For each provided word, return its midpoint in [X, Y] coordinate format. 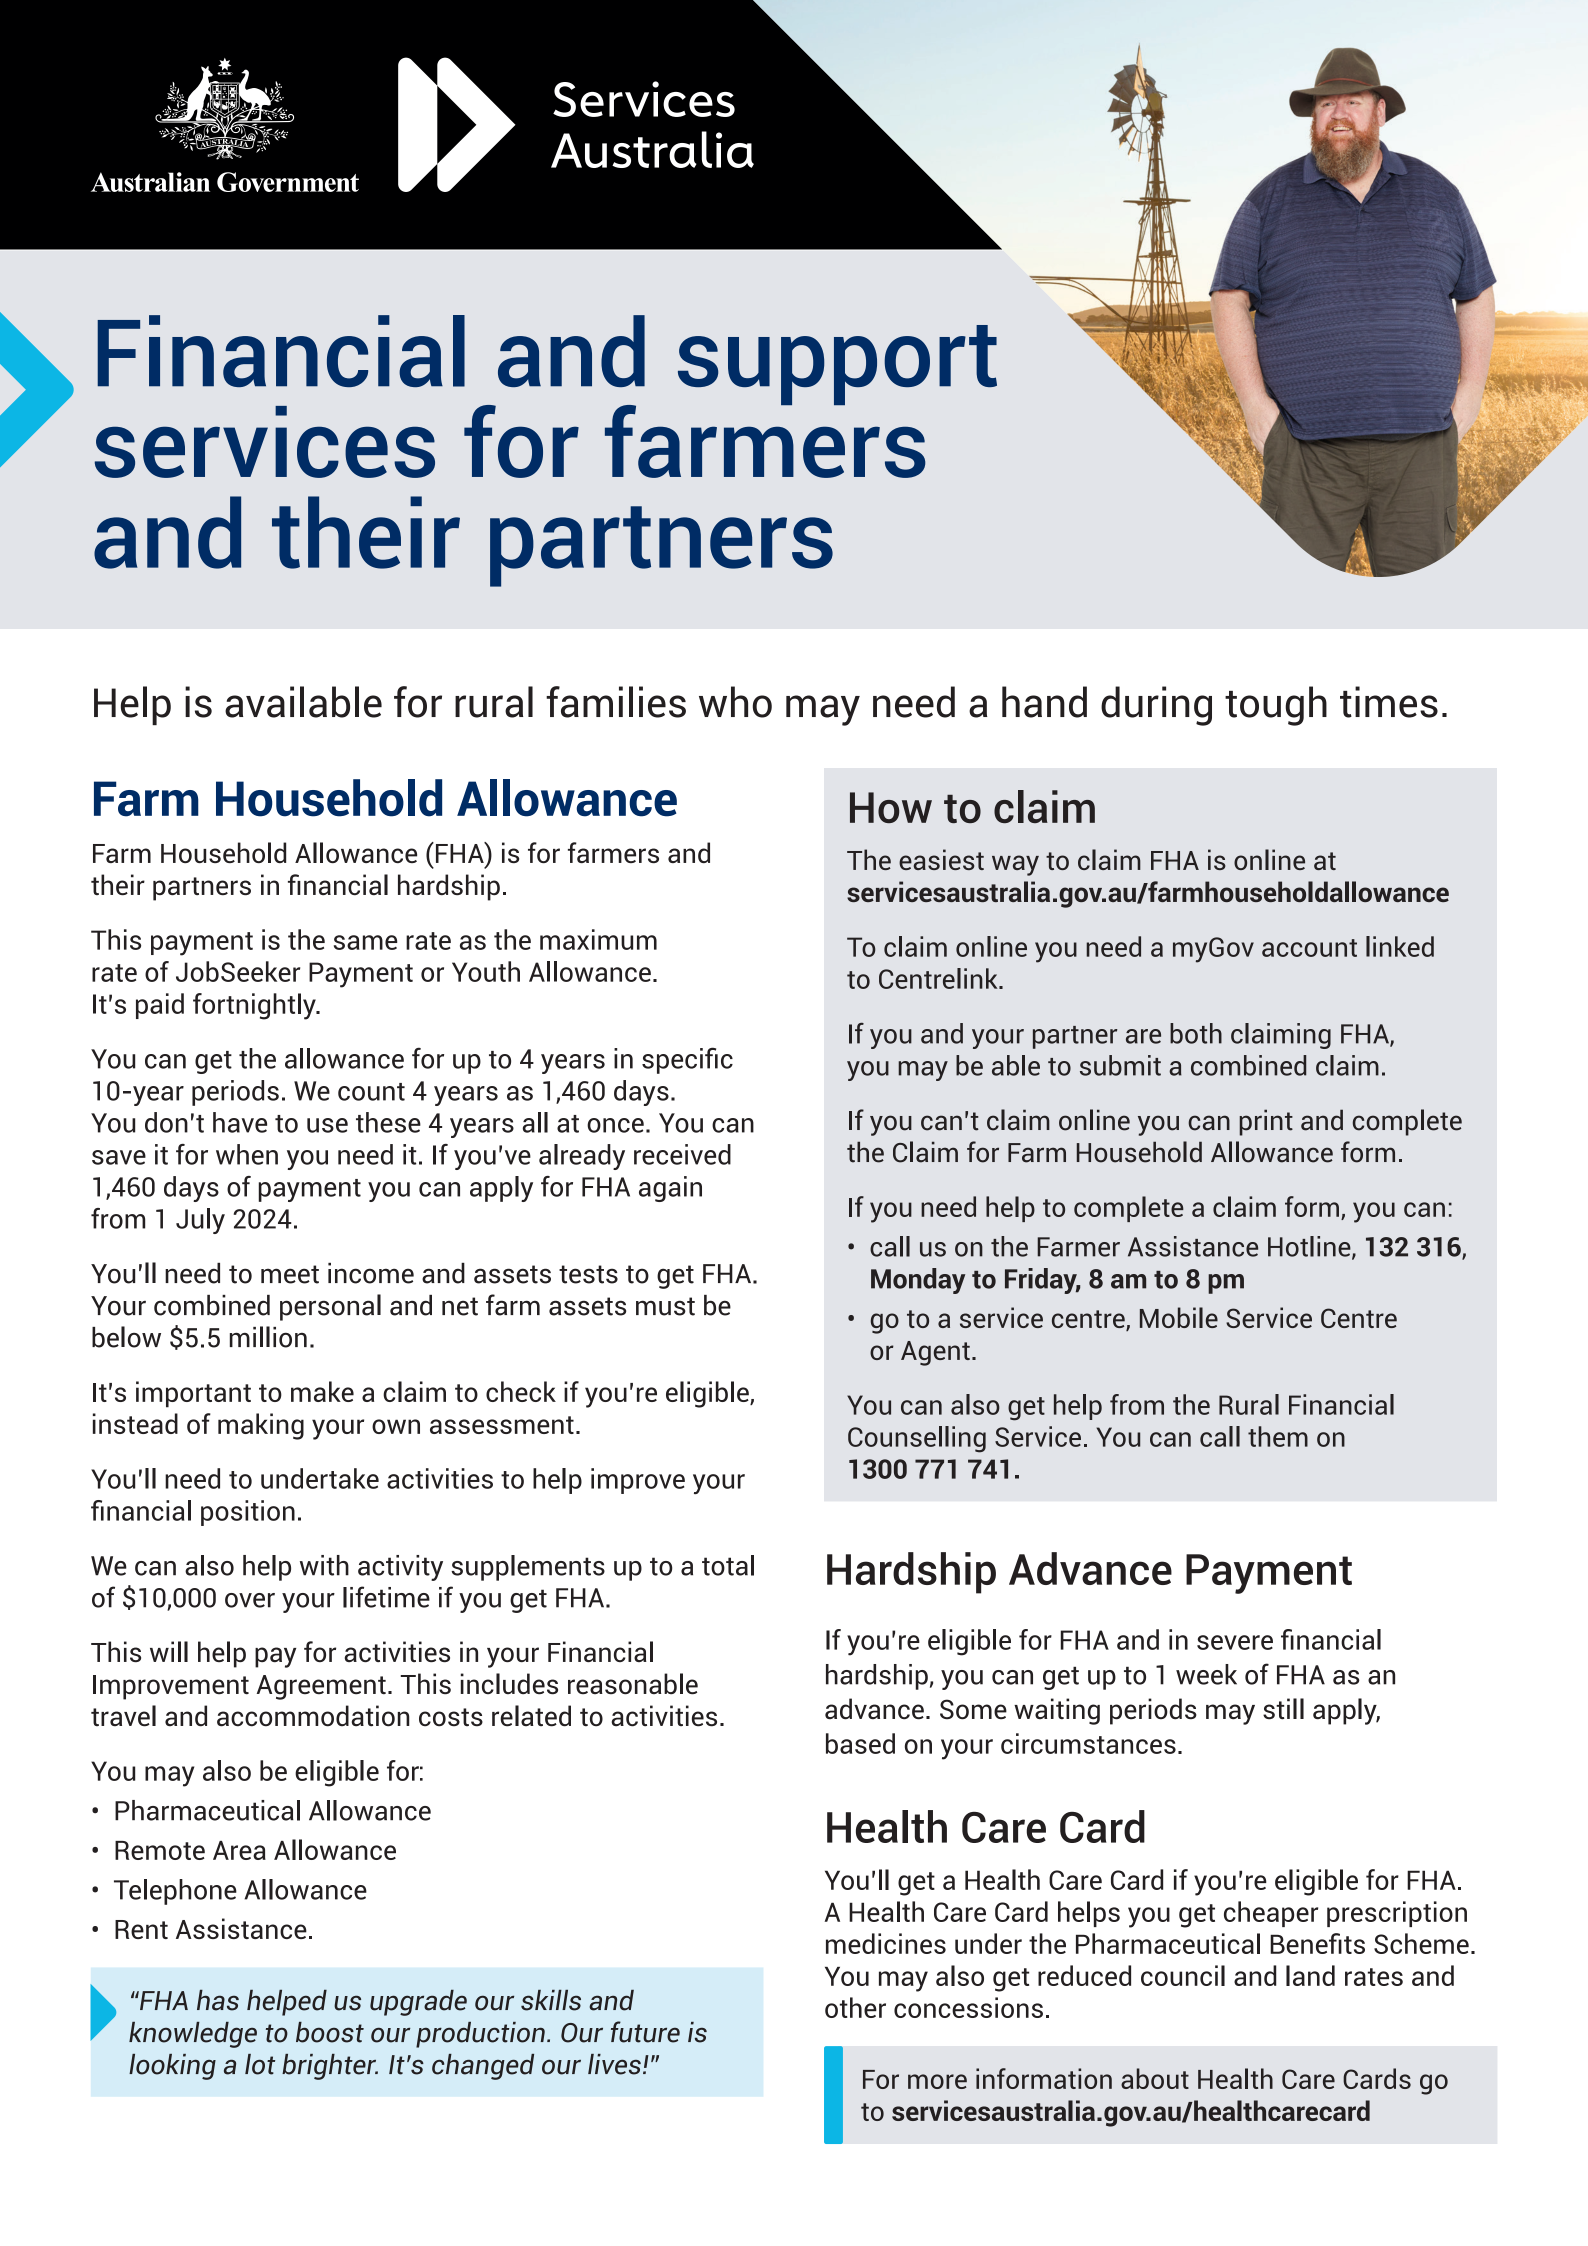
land [1310, 1975]
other [855, 2007]
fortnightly [255, 1006]
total [728, 1565]
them [1278, 1436]
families [616, 702]
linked [1400, 946]
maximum [598, 939]
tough [1276, 706]
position [248, 1513]
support [837, 365]
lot [260, 2064]
